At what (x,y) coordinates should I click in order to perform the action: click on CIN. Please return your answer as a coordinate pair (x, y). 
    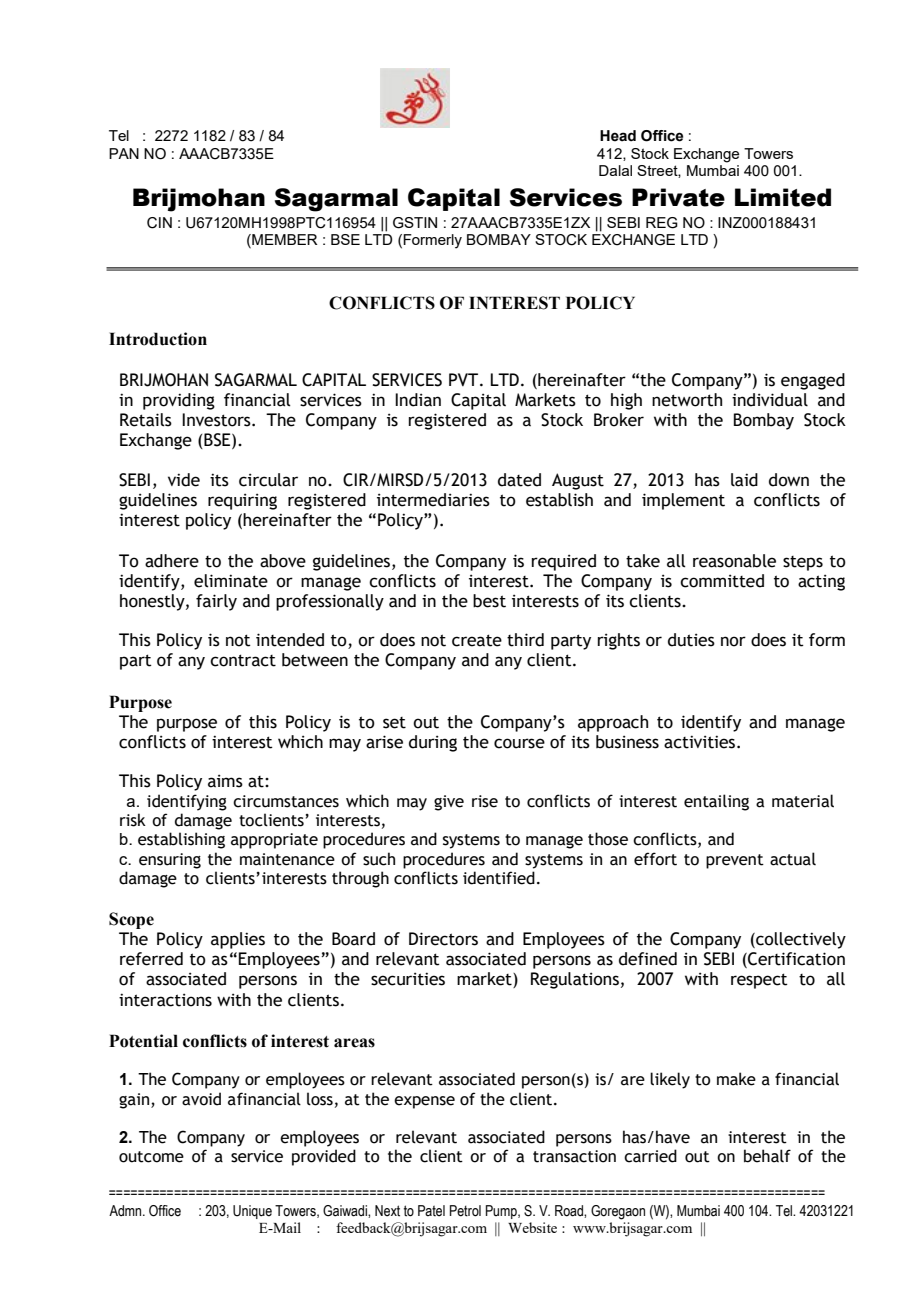
    Looking at the image, I should click on (159, 223).
